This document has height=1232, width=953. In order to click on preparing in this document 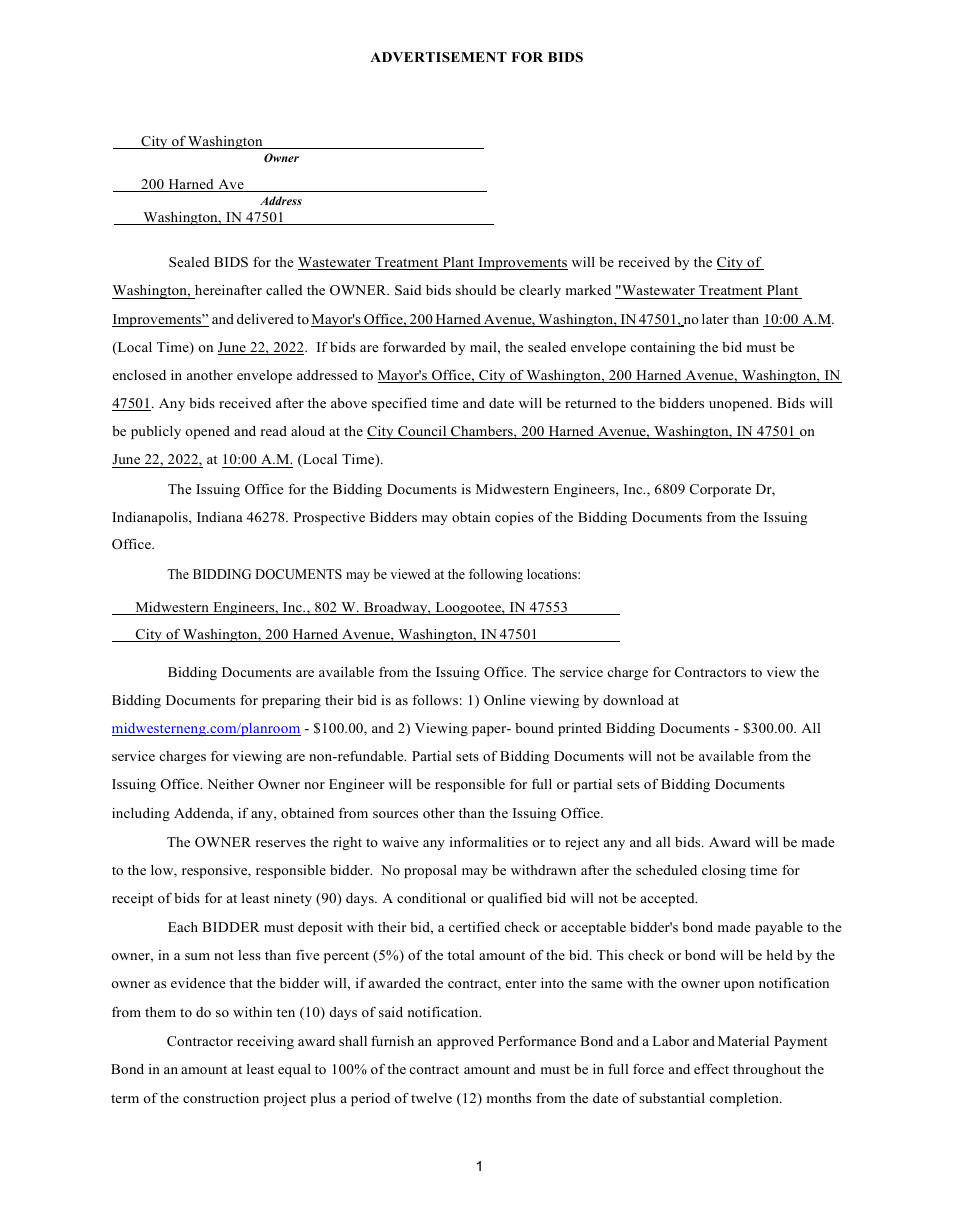, I will do `click(291, 701)`.
